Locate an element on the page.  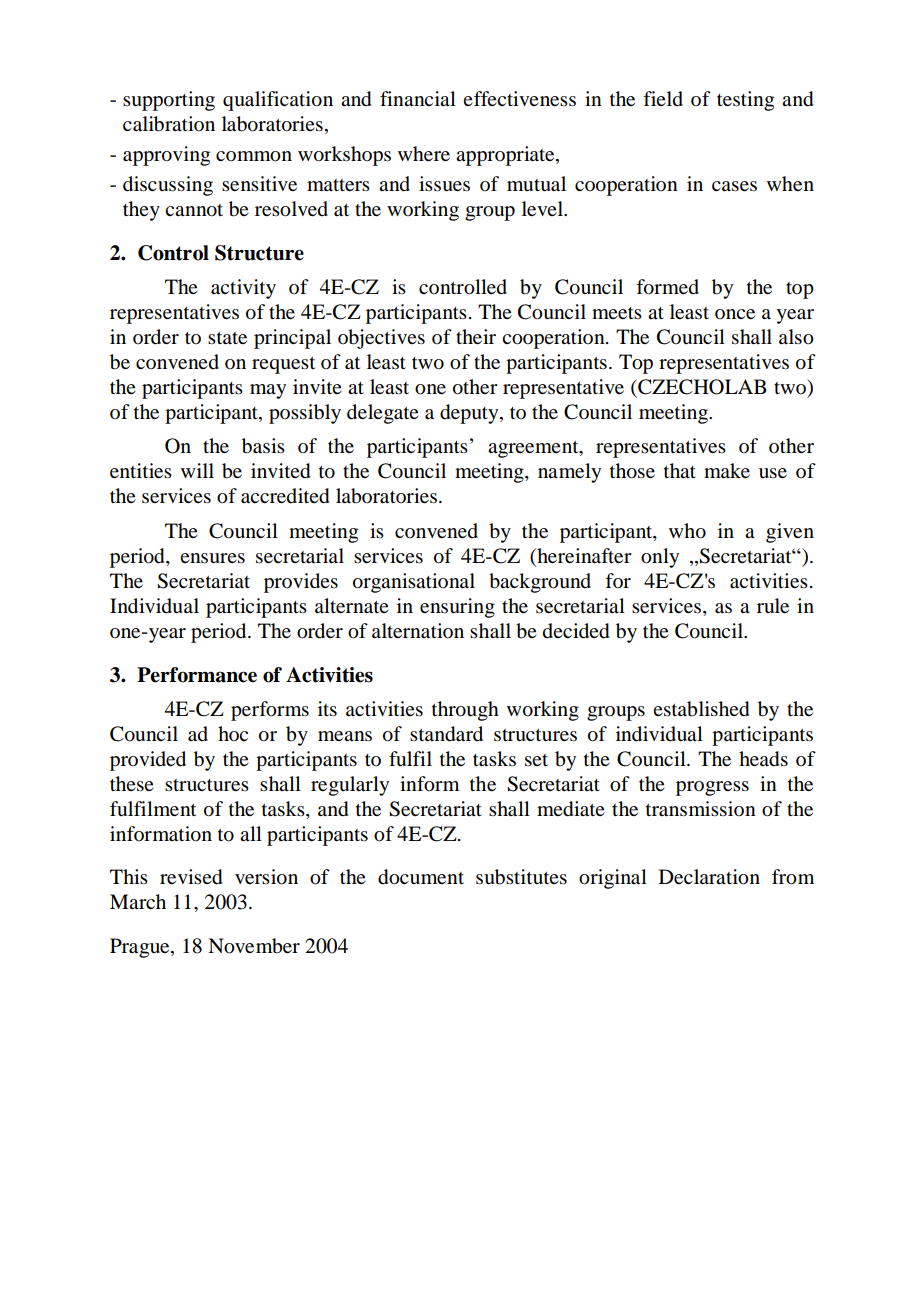
Declaration is located at coordinates (709, 877).
